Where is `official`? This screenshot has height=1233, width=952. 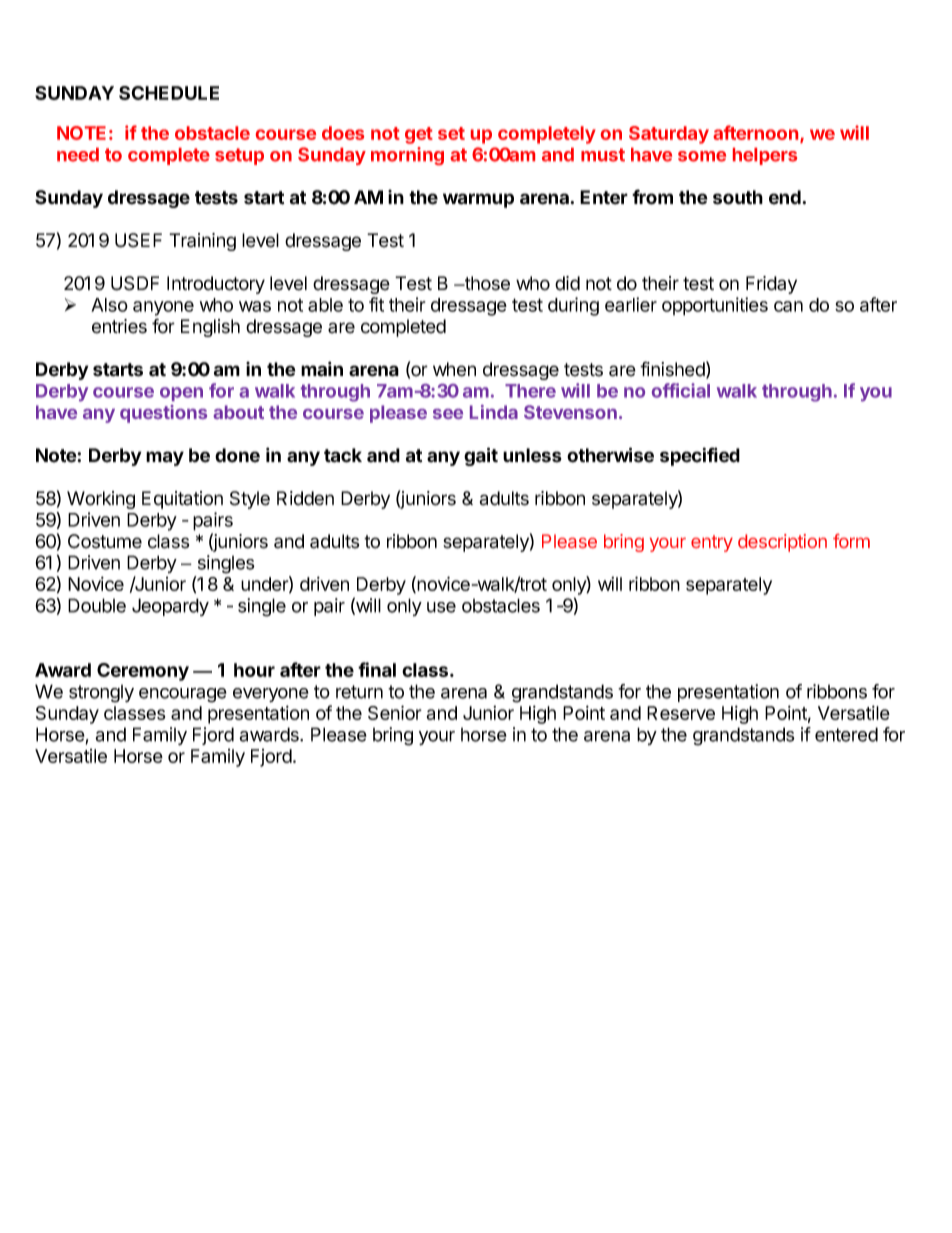
official is located at coordinates (681, 390).
